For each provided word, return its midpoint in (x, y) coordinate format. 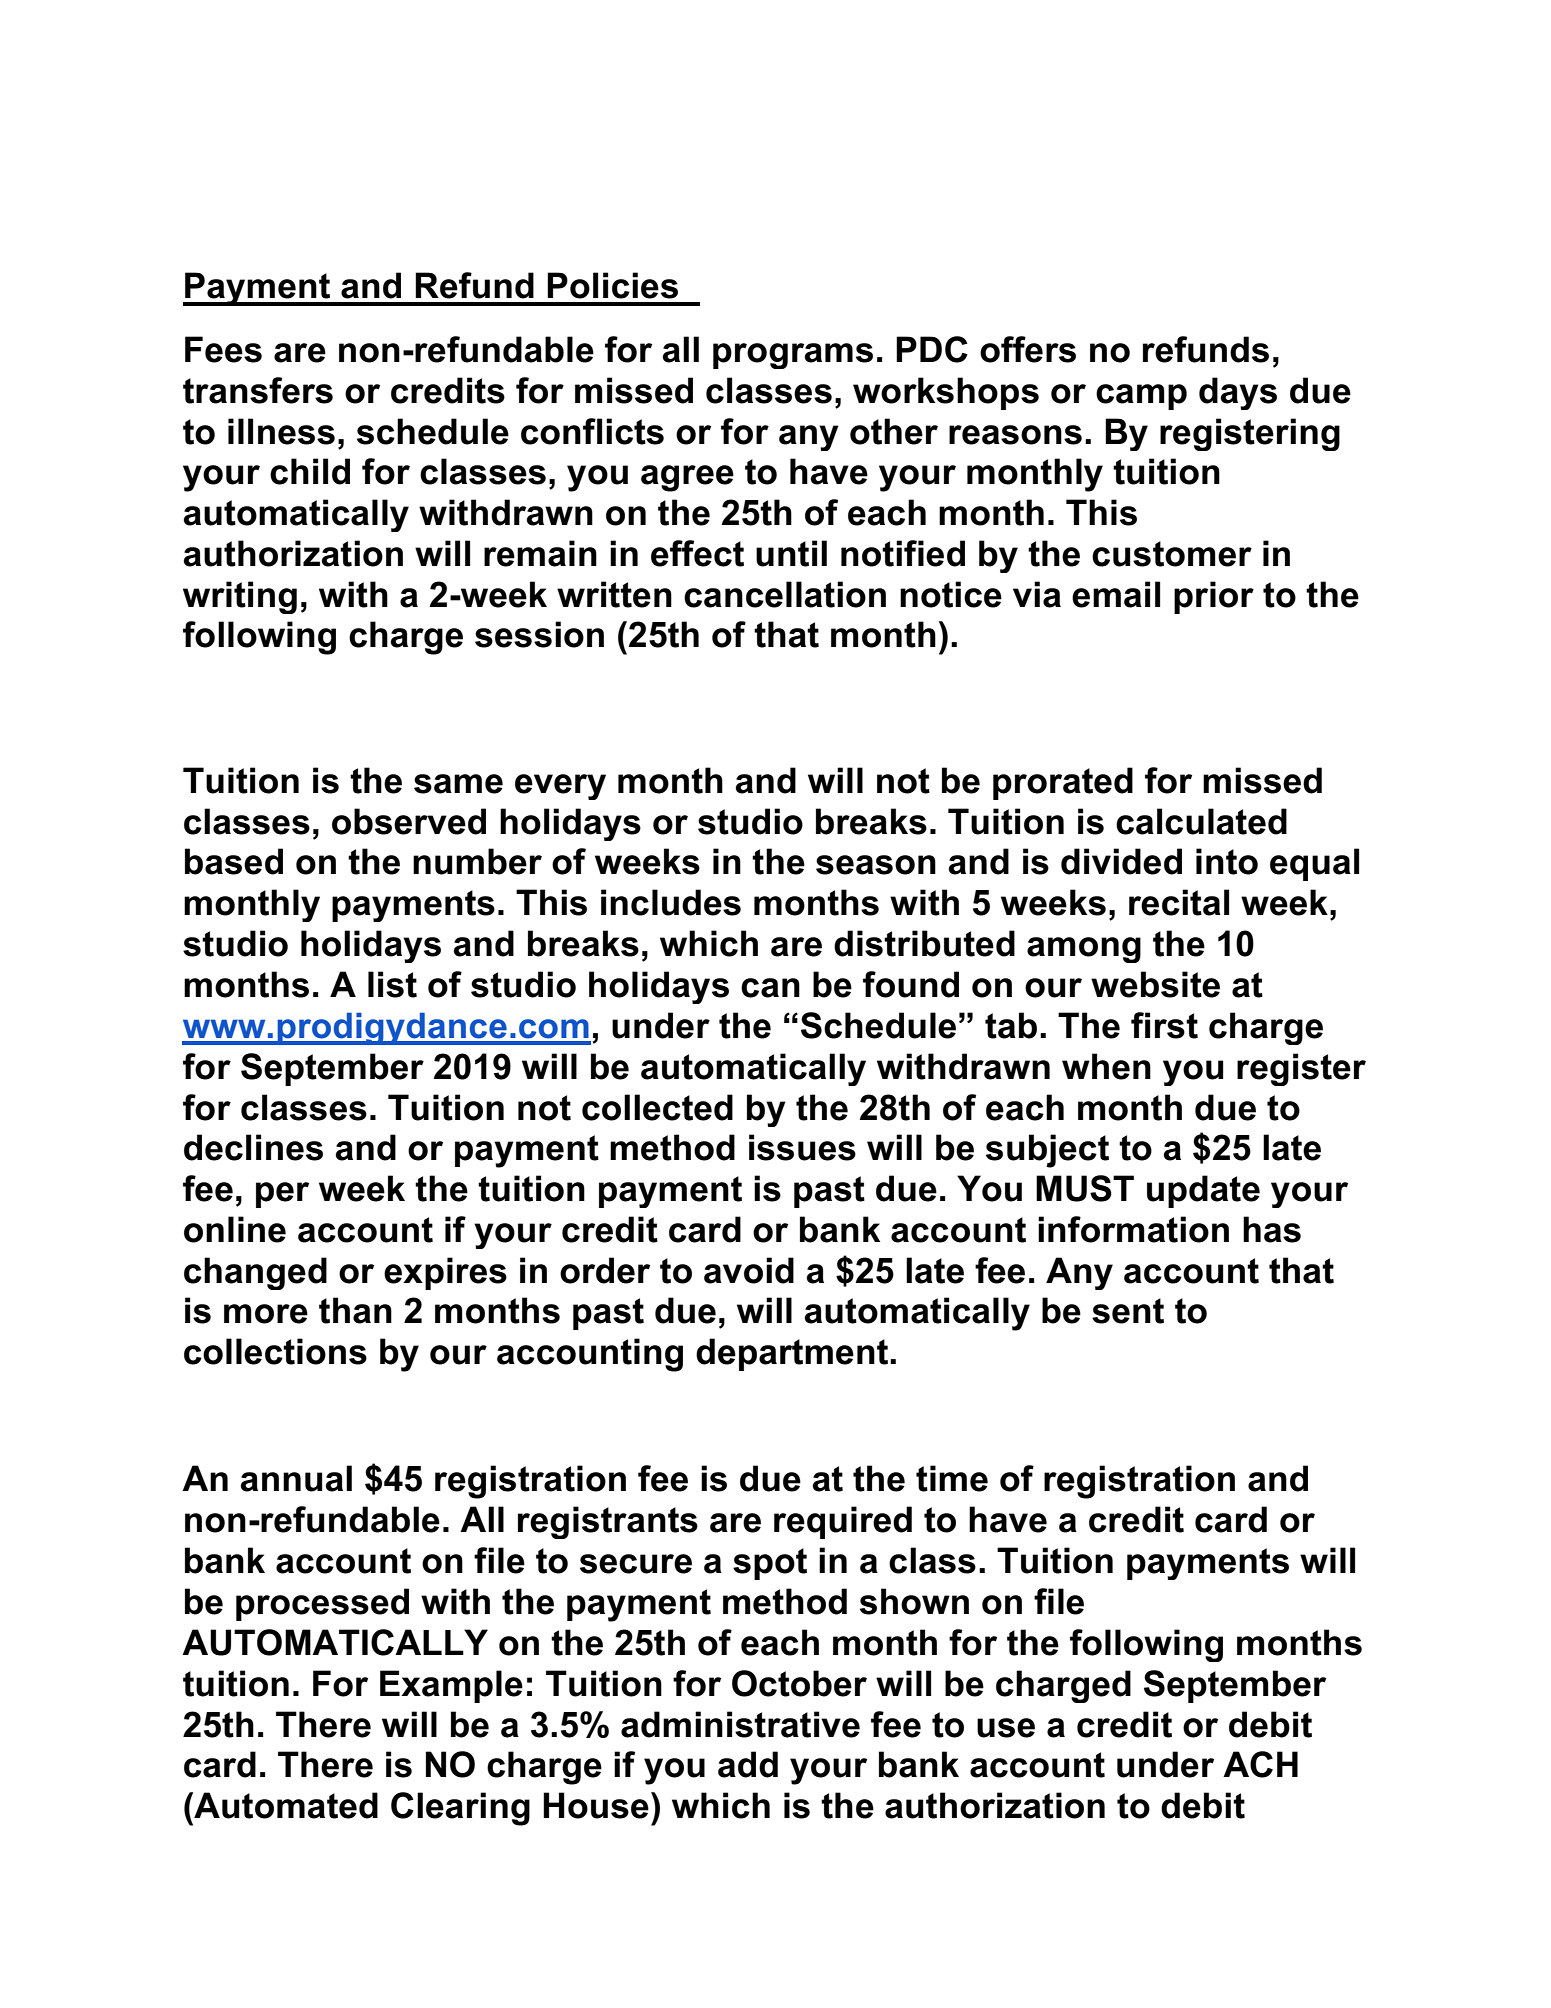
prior (1214, 597)
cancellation (785, 594)
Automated (285, 1805)
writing (240, 597)
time (952, 1478)
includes (671, 902)
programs (793, 356)
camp (1141, 397)
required (843, 1522)
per (282, 1195)
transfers (258, 390)
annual (296, 1478)
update (1203, 1191)
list (392, 984)
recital (1179, 902)
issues (802, 1147)
